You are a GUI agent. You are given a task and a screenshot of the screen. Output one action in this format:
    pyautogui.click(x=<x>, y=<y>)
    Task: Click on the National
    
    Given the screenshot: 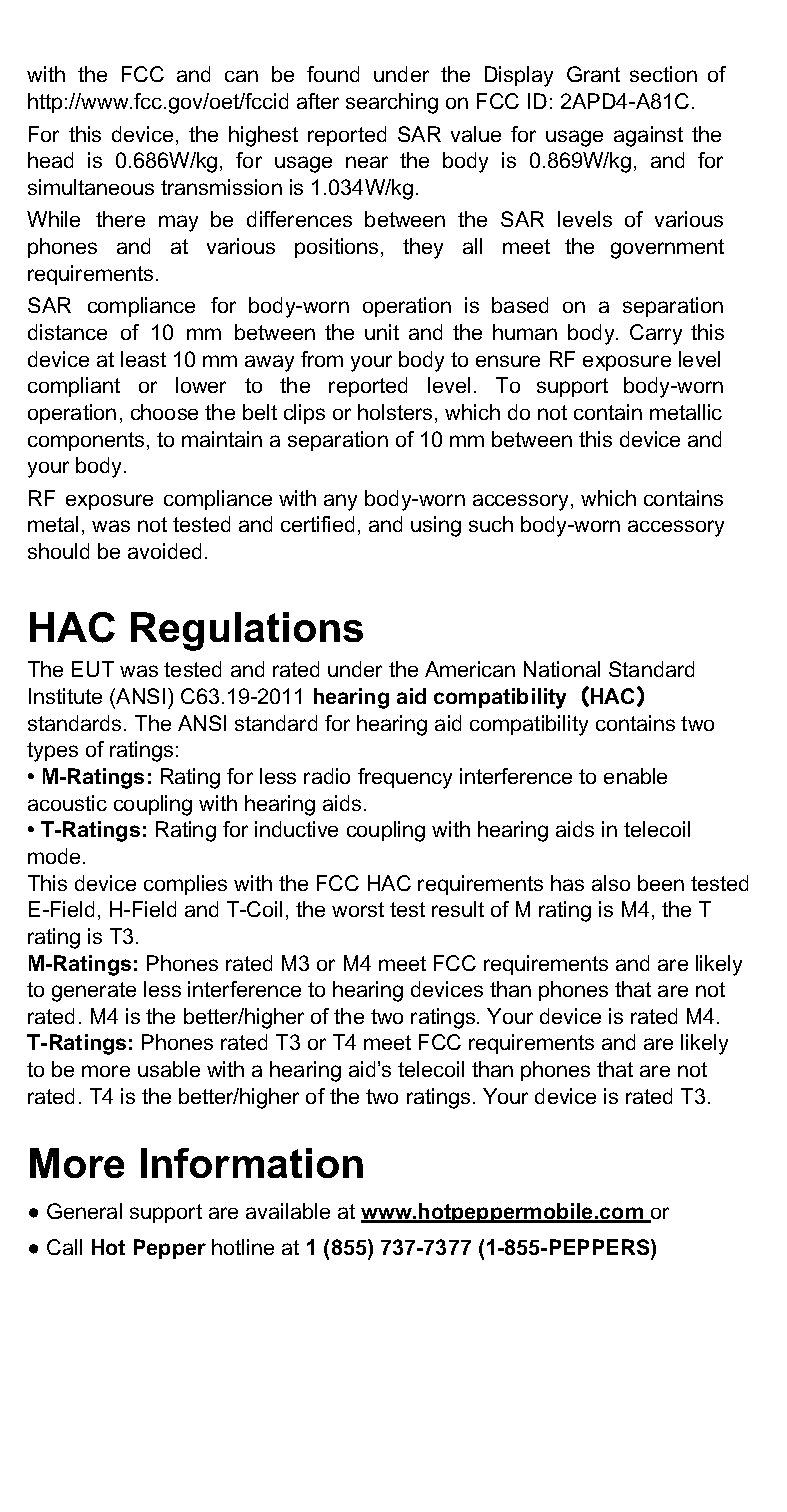 What is the action you would take?
    pyautogui.click(x=562, y=669)
